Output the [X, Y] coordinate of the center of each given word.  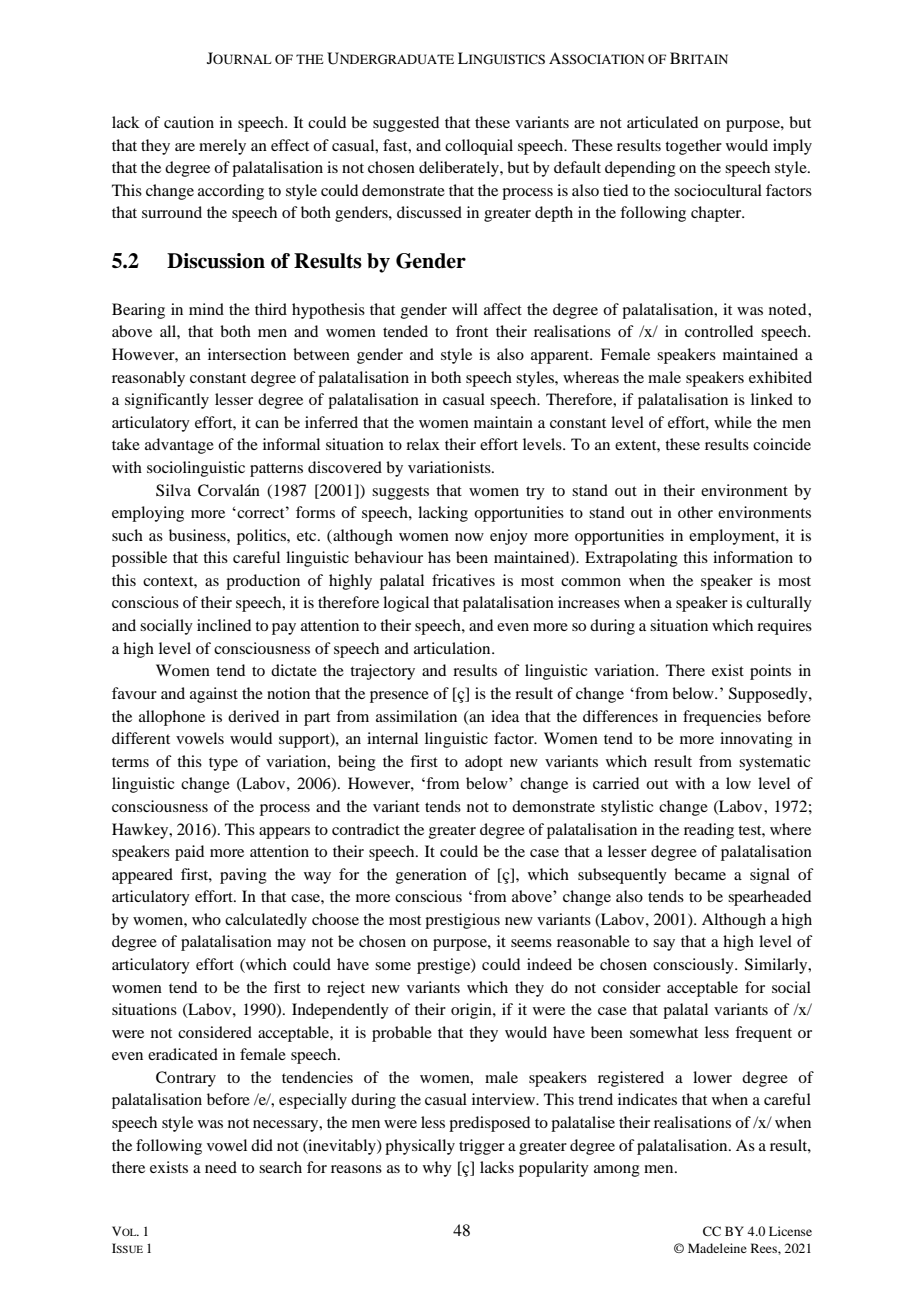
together [693, 147]
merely [222, 147]
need [221, 1167]
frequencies [722, 718]
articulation [453, 648]
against [214, 695]
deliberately [460, 169]
